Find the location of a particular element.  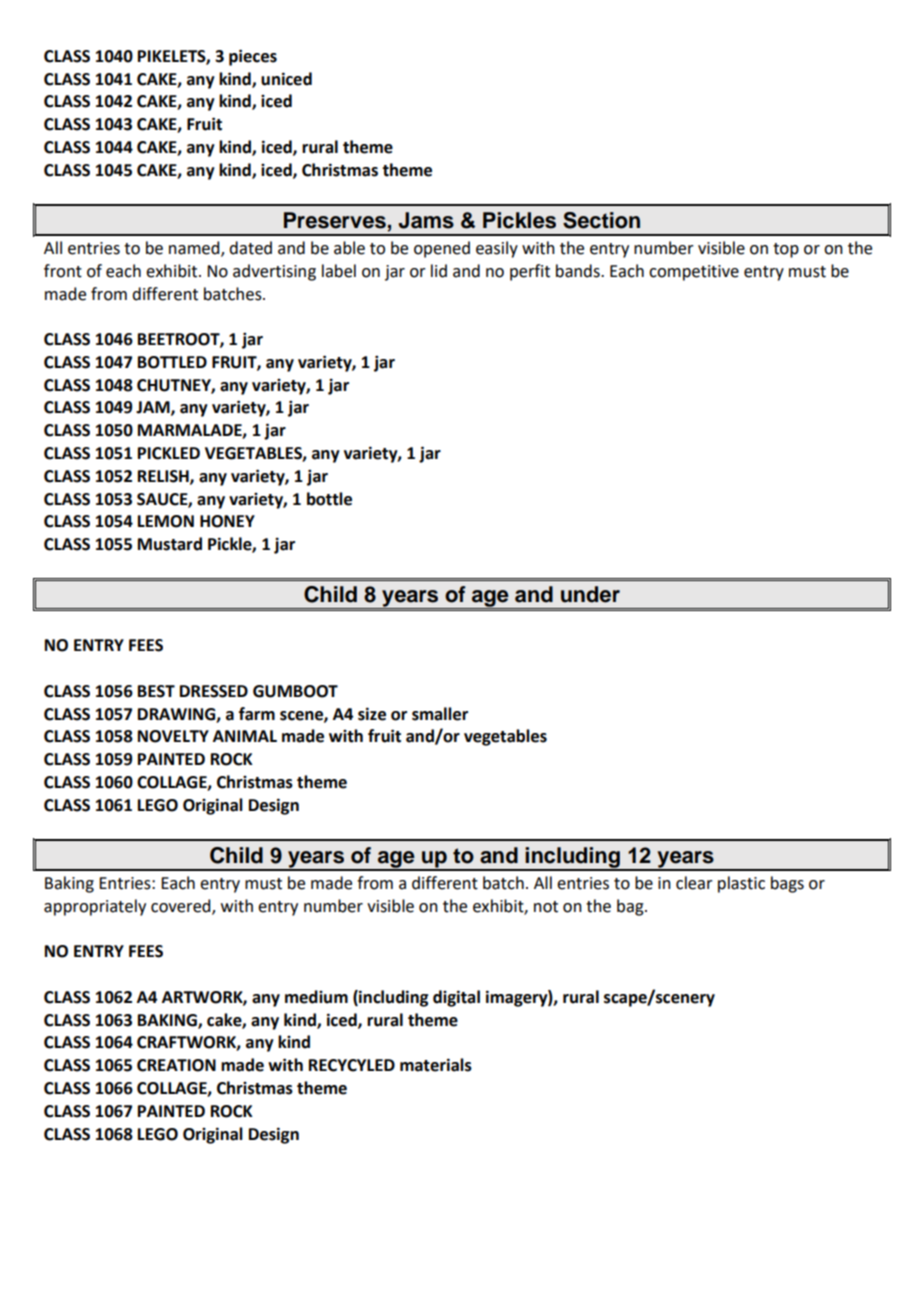

Jams is located at coordinates (426, 220).
